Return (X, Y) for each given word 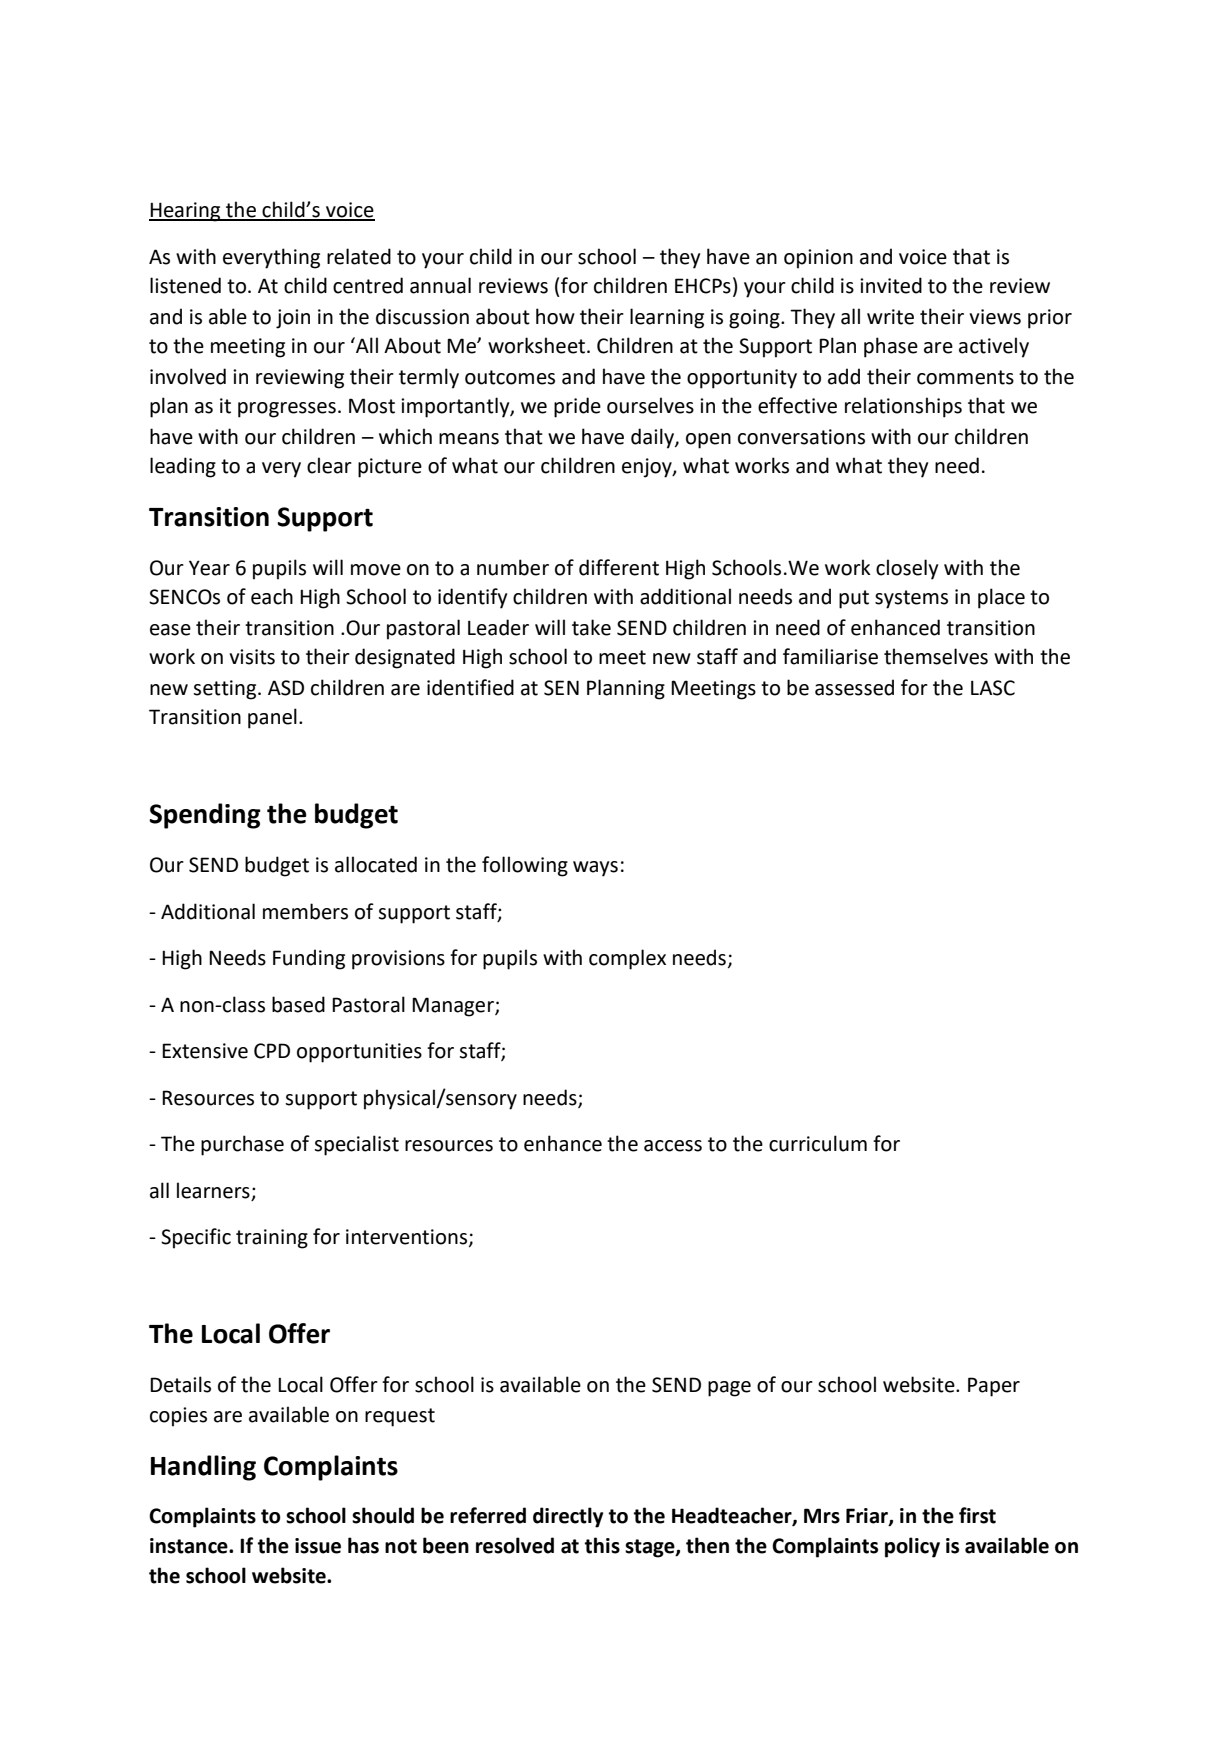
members (305, 911)
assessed (854, 687)
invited (891, 285)
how (555, 316)
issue (318, 1546)
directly (568, 1517)
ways (595, 869)
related (359, 256)
